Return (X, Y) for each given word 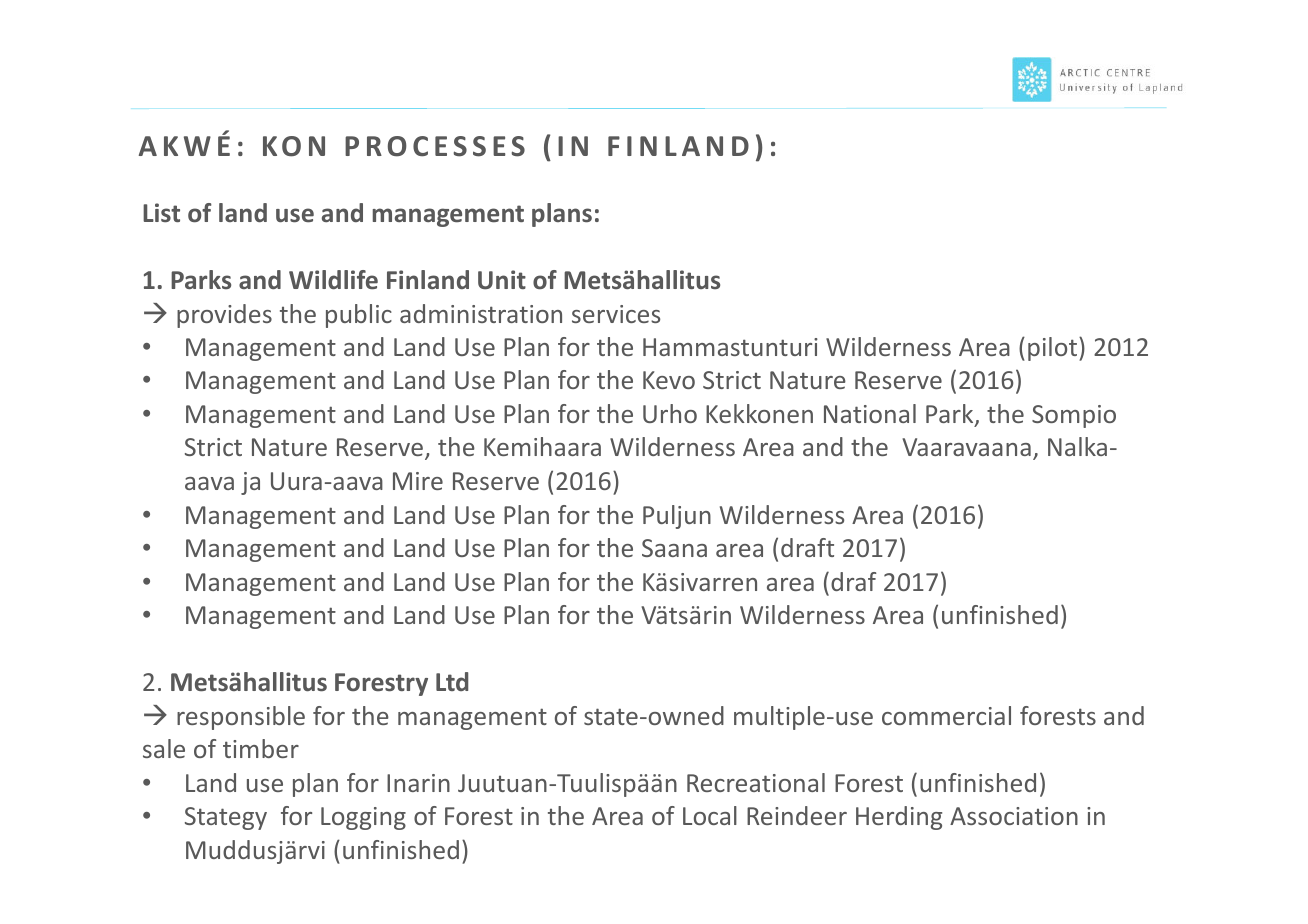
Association (1014, 816)
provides (224, 316)
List (161, 213)
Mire (418, 481)
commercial (946, 715)
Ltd (452, 681)
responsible (241, 718)
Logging (363, 818)
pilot (1052, 349)
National (870, 413)
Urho (670, 413)
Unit (502, 280)
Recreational (756, 782)
